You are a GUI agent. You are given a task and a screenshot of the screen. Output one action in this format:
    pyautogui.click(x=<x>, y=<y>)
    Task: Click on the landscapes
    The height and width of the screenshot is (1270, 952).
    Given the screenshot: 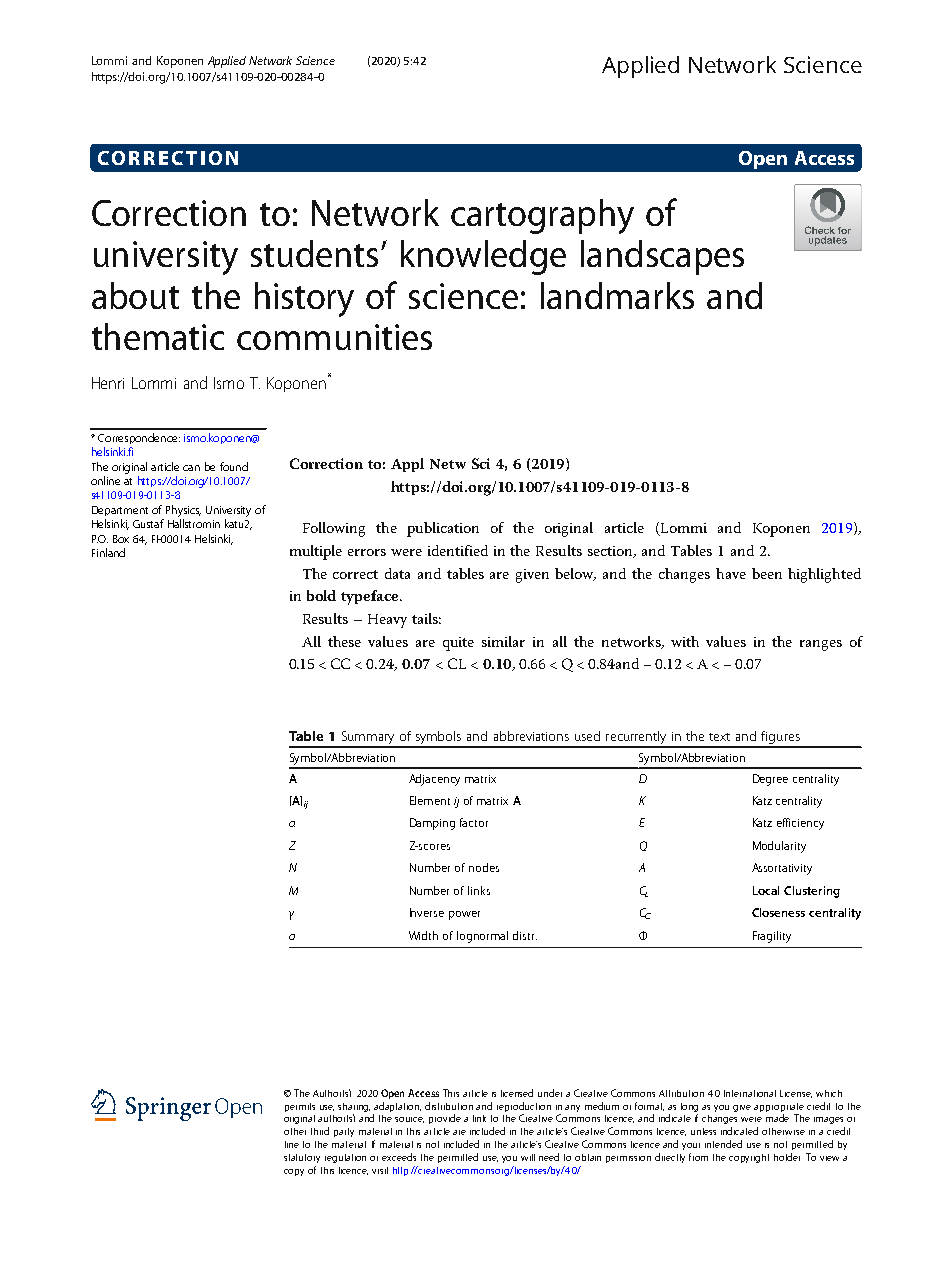 What is the action you would take?
    pyautogui.click(x=662, y=257)
